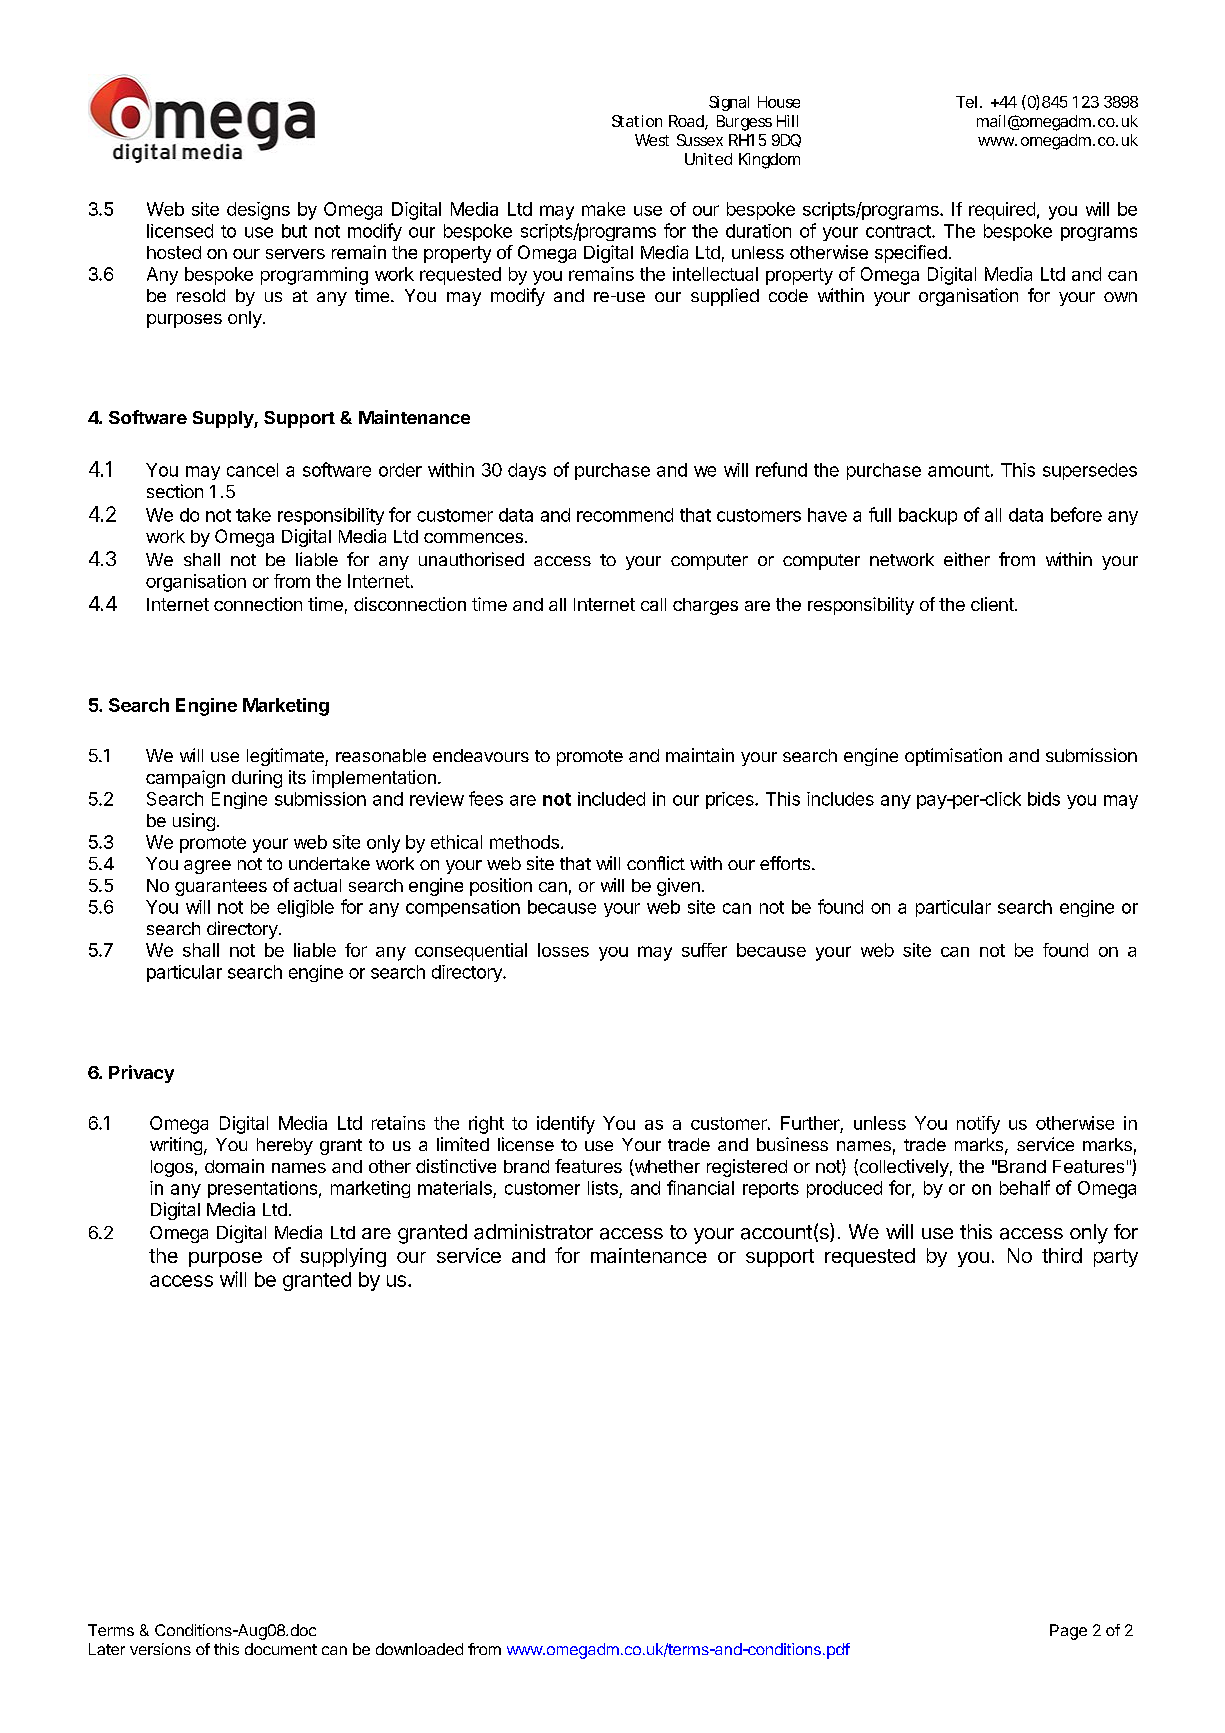 Image resolution: width=1225 pixels, height=1733 pixels. I want to click on document, so click(281, 1649).
